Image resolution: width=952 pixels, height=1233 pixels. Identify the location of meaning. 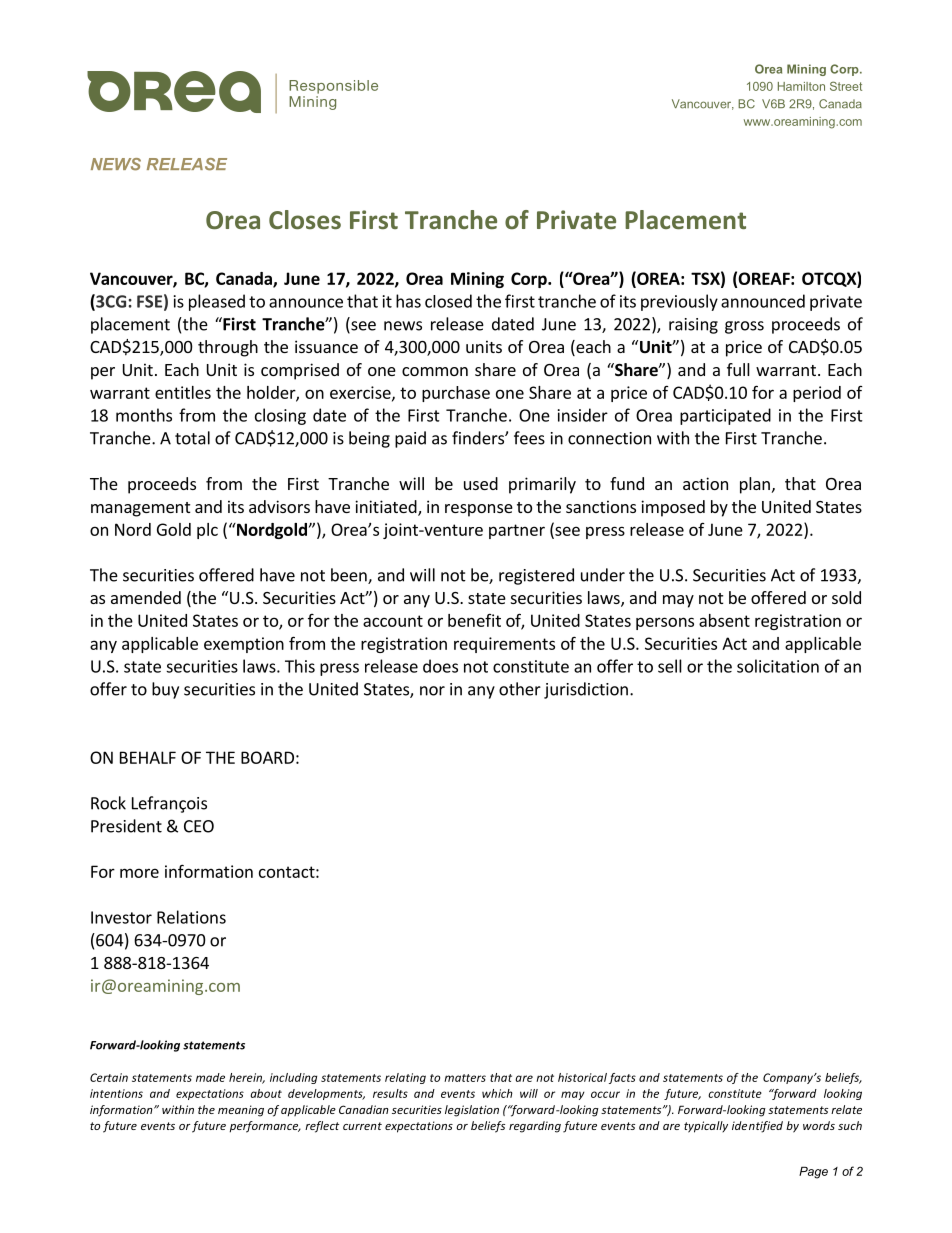
(241, 1111).
